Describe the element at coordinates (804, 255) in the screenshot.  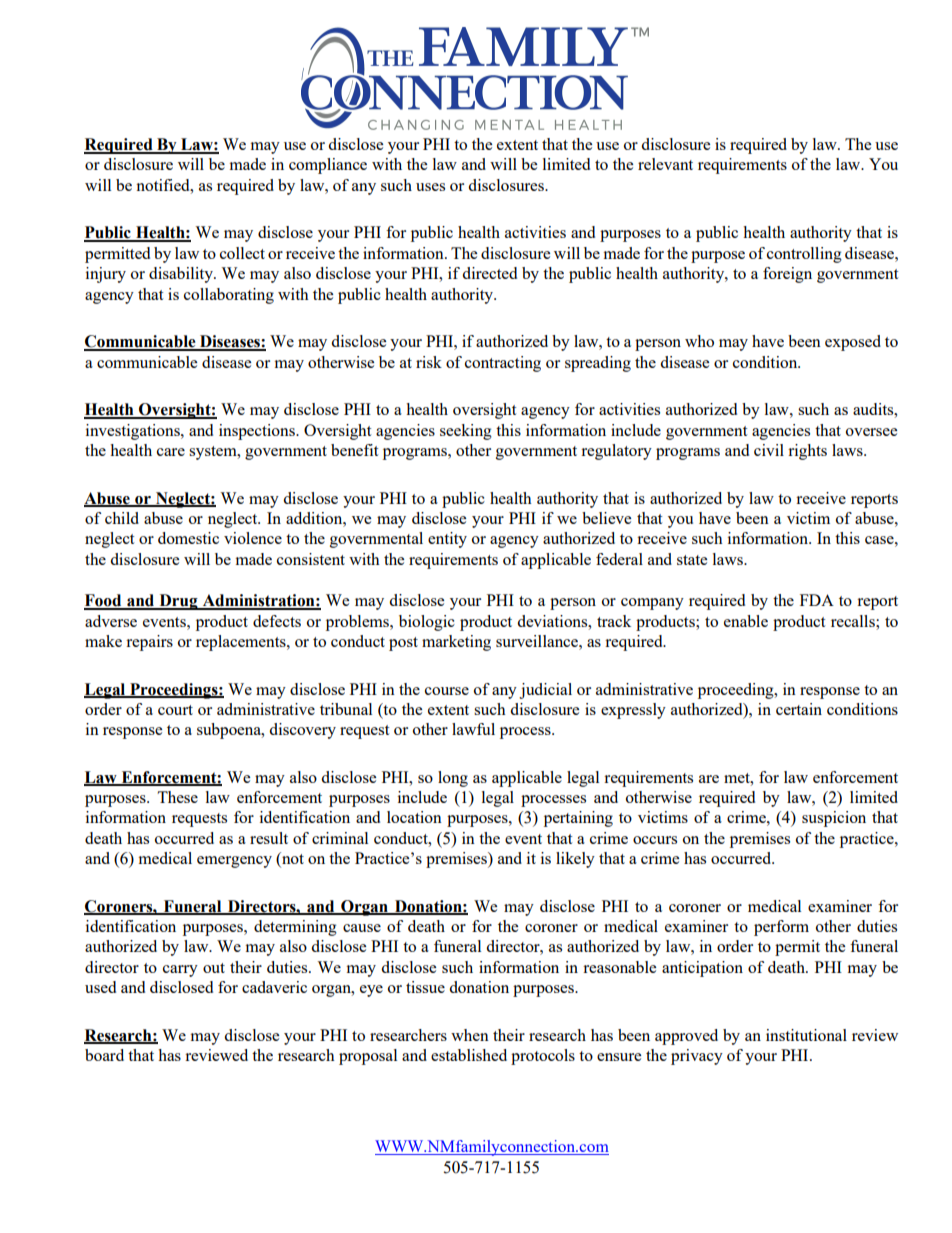
I see `controlling` at that location.
